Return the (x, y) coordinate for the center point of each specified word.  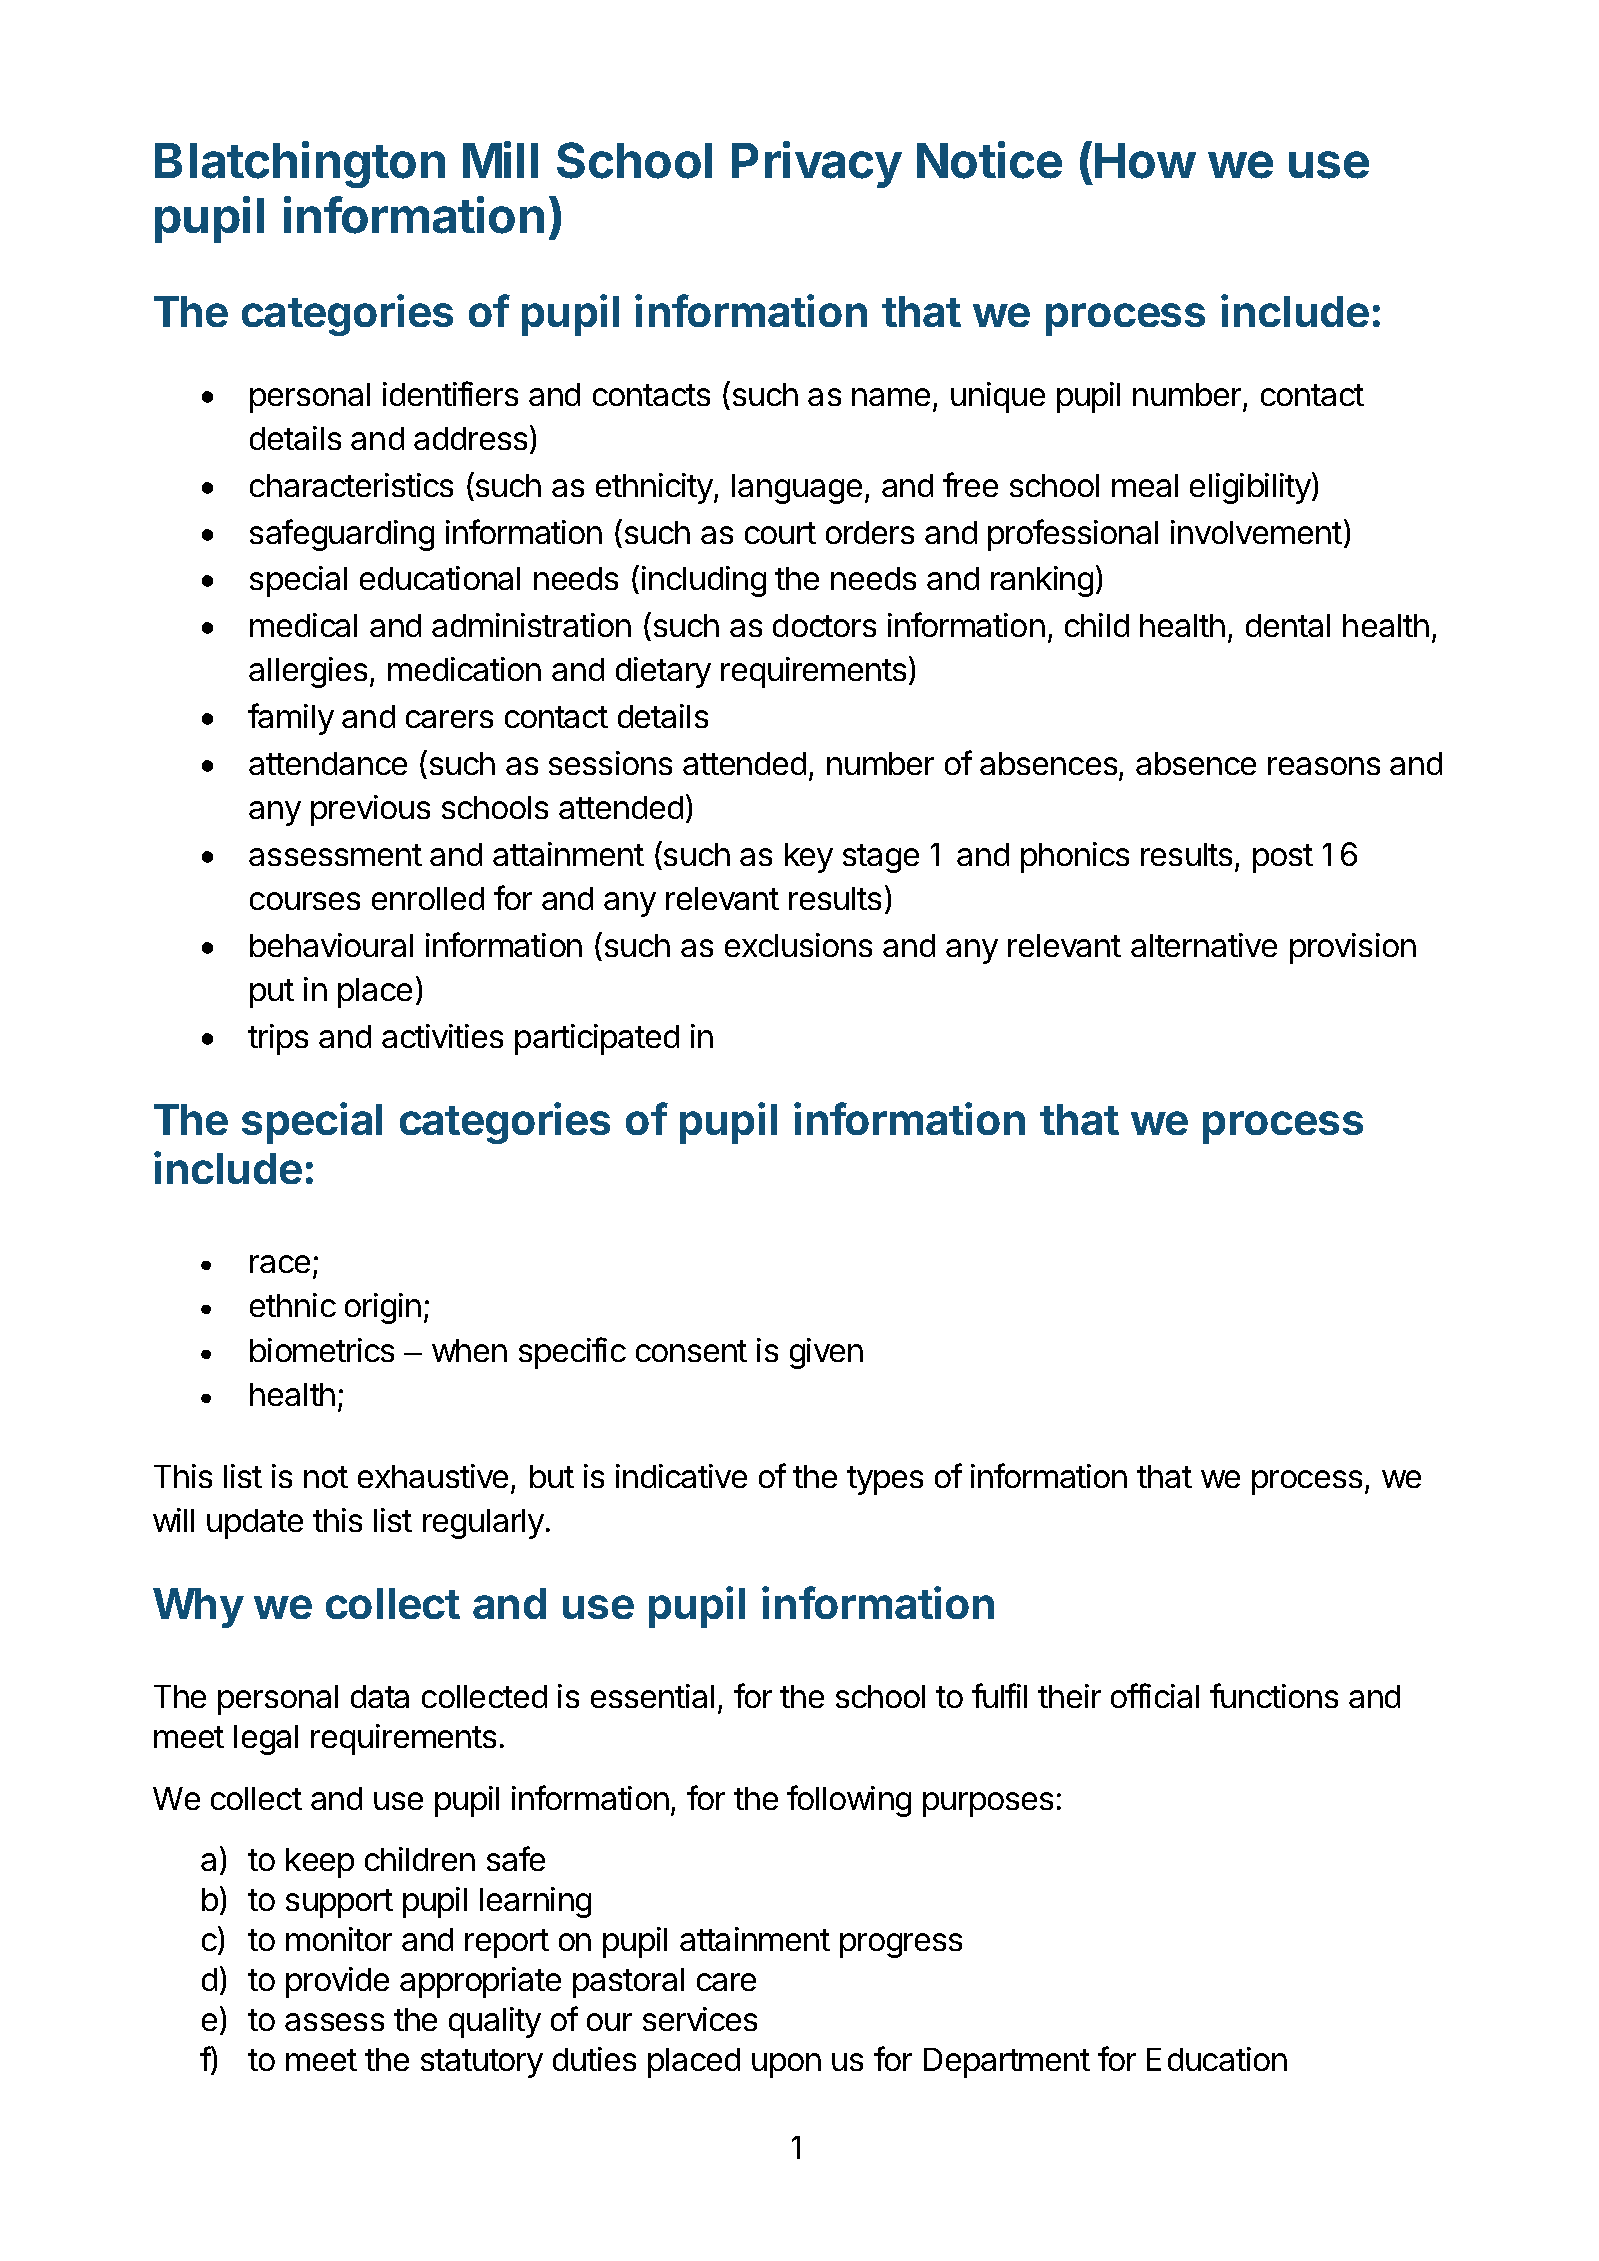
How (1145, 161)
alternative (1204, 945)
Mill (500, 159)
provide (337, 1982)
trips (278, 1039)
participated (597, 1039)
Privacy (817, 164)
